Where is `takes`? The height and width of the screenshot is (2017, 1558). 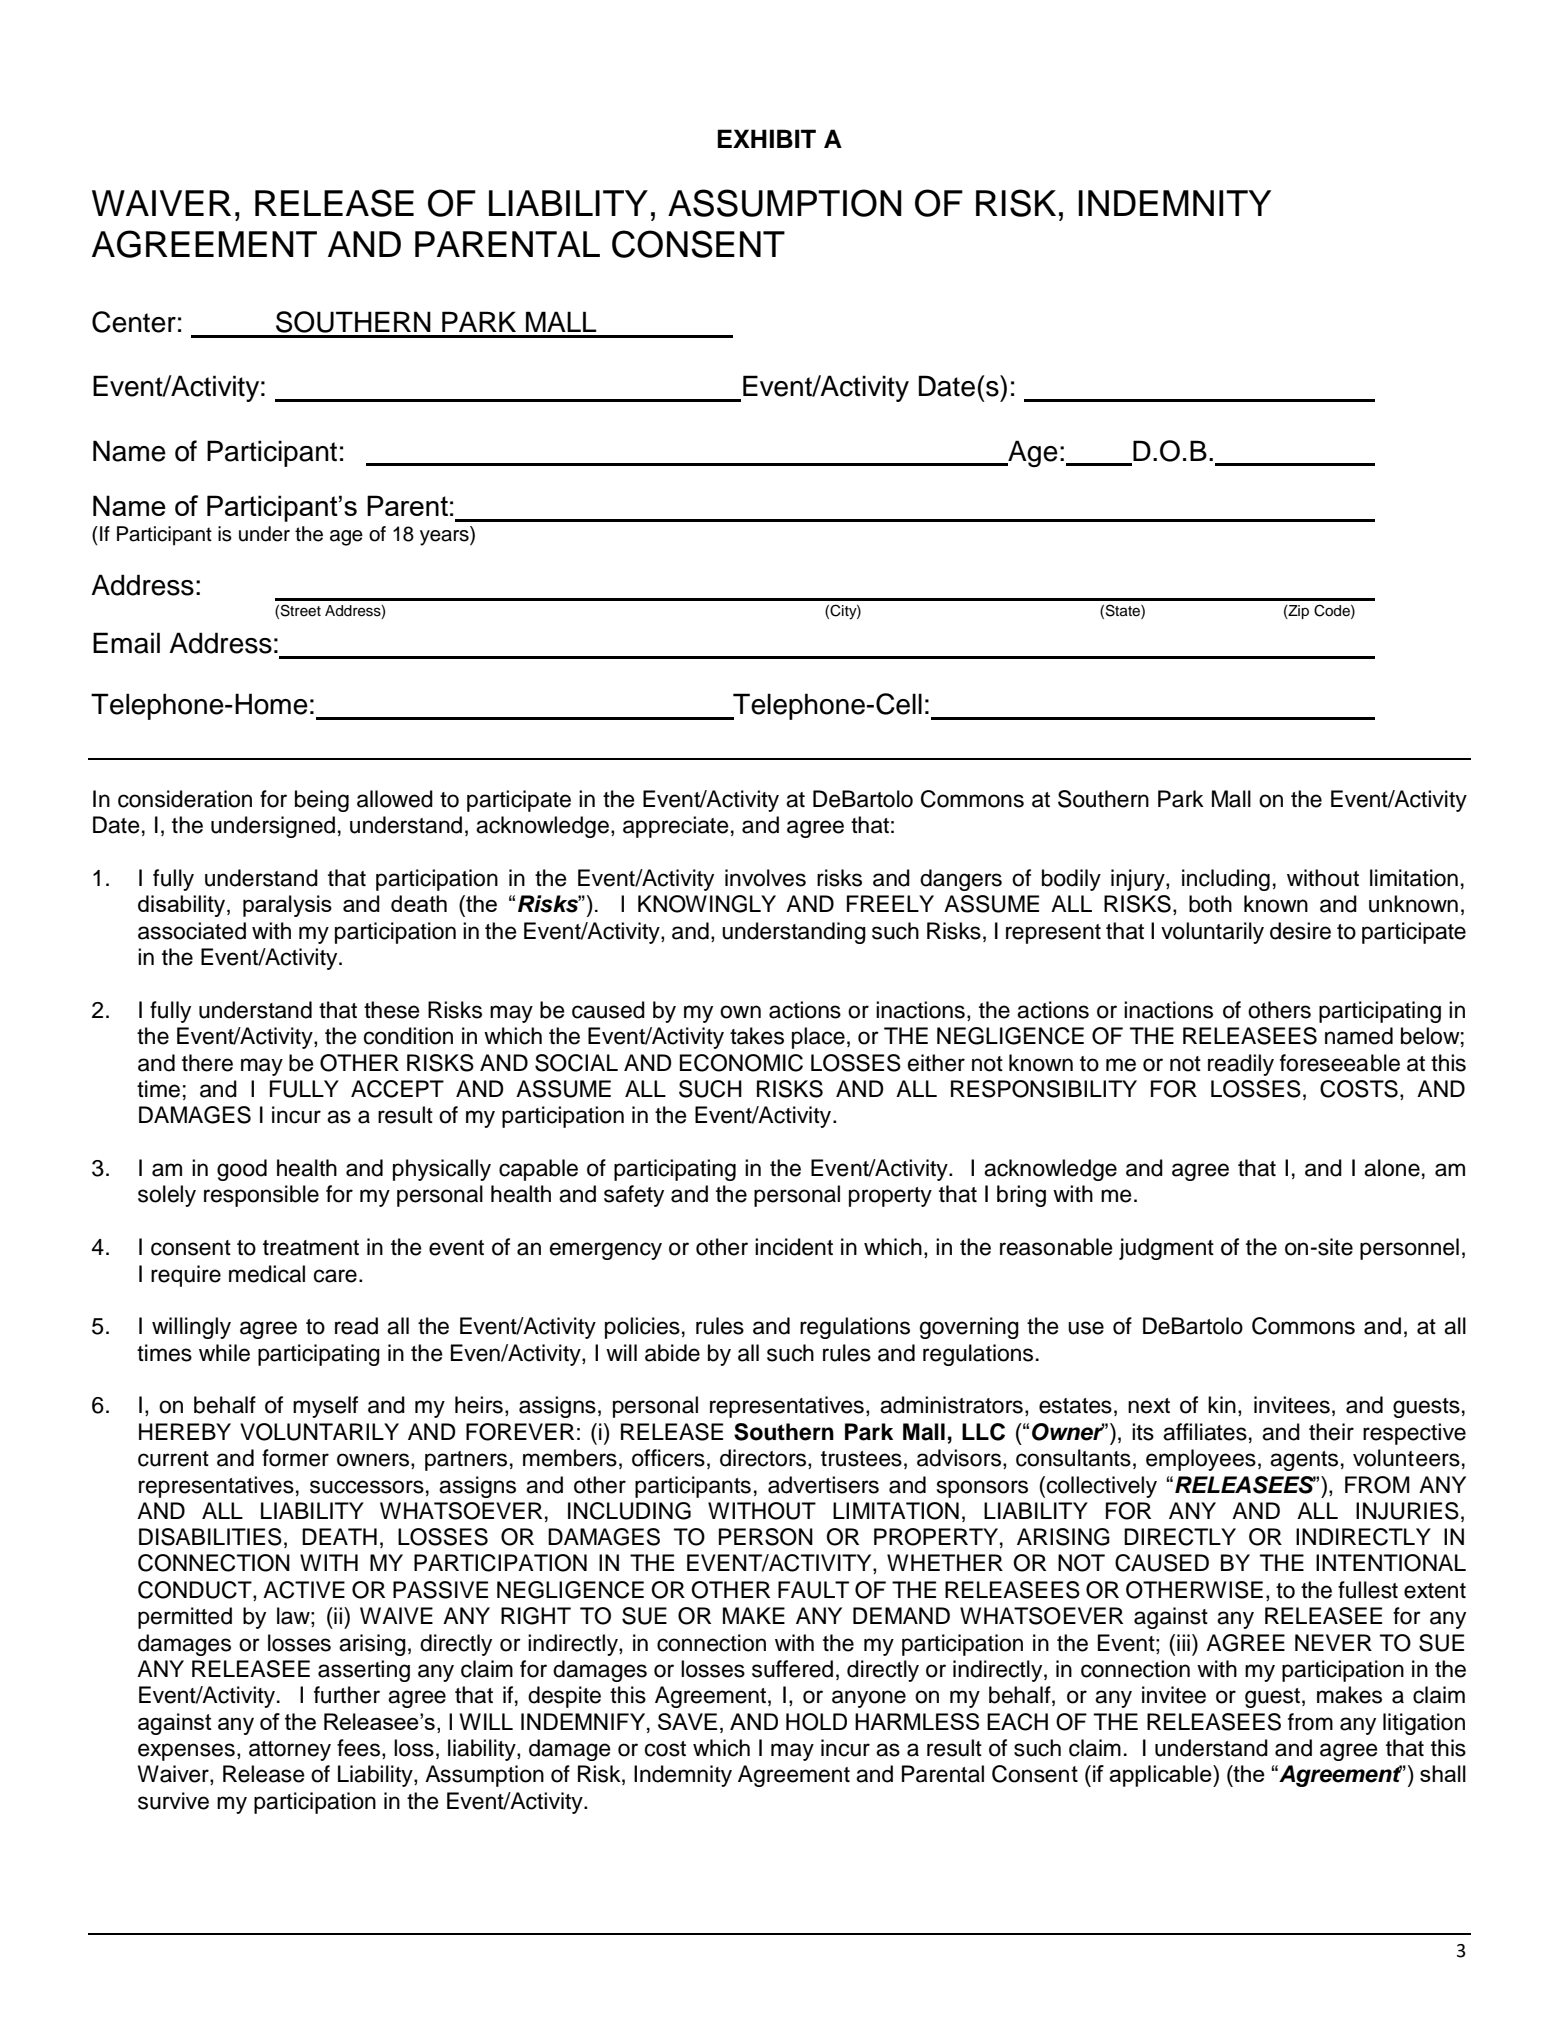
takes is located at coordinates (757, 1036).
